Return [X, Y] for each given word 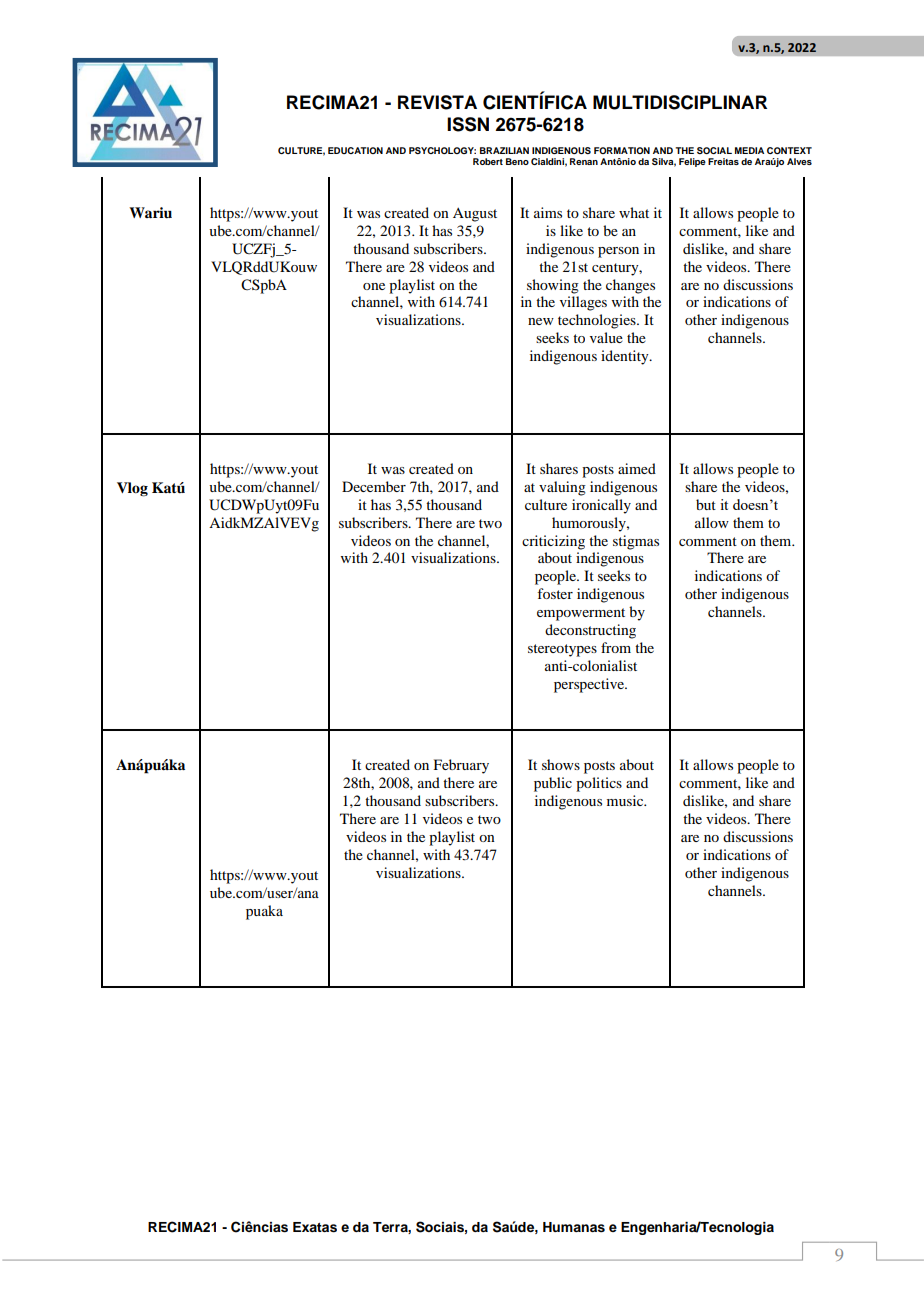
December [374, 486]
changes [630, 286]
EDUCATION [355, 150]
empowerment [581, 614]
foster [555, 593]
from [616, 647]
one [374, 286]
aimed [637, 468]
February [461, 766]
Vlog [132, 489]
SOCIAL [714, 150]
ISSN [468, 124]
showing [553, 286]
